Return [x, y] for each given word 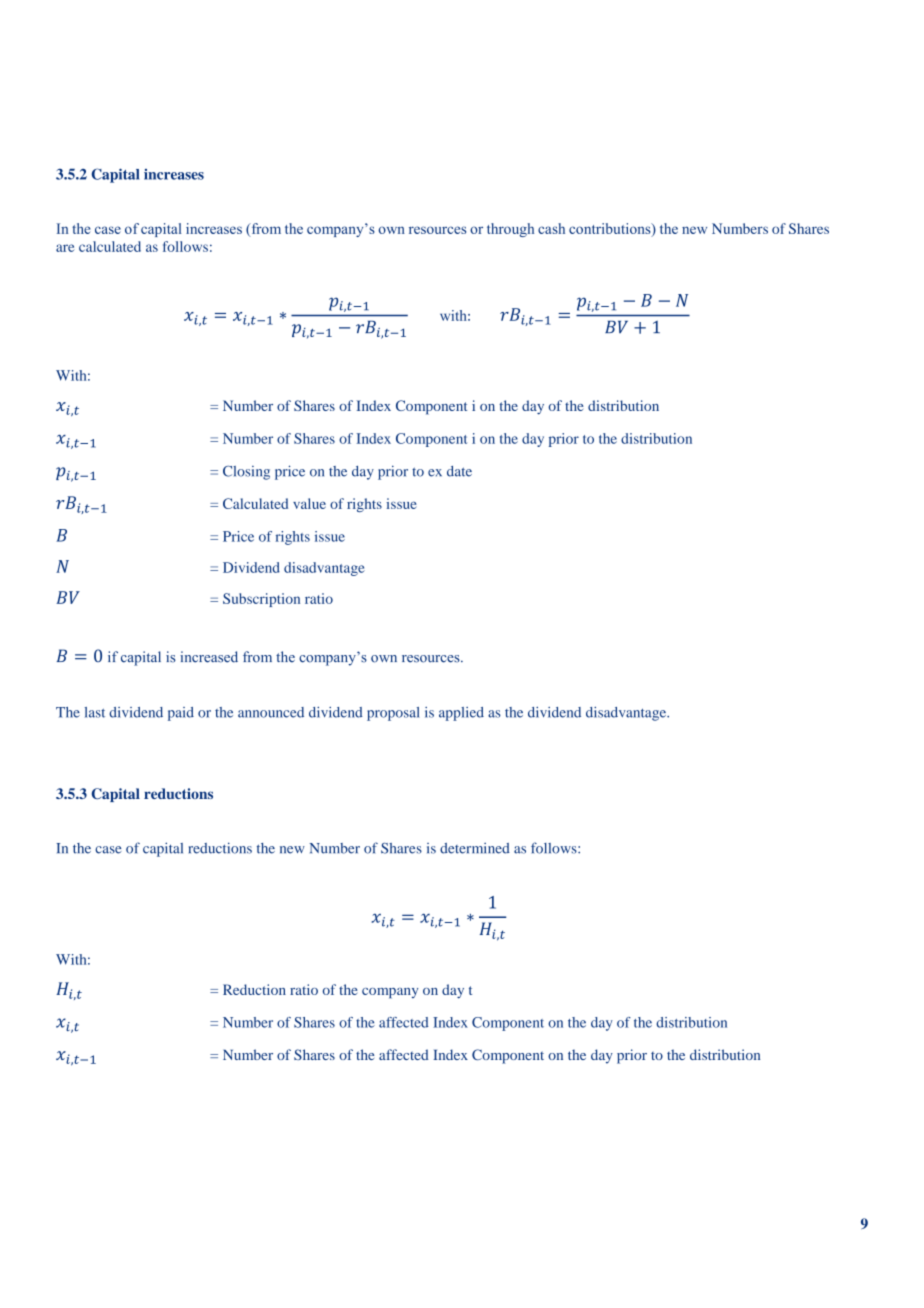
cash [551, 228]
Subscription [261, 600]
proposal [393, 714]
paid [181, 714]
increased [209, 657]
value [309, 503]
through [510, 230]
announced [271, 712]
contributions [611, 229]
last [95, 712]
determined [475, 848]
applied [461, 714]
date [459, 471]
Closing [246, 473]
